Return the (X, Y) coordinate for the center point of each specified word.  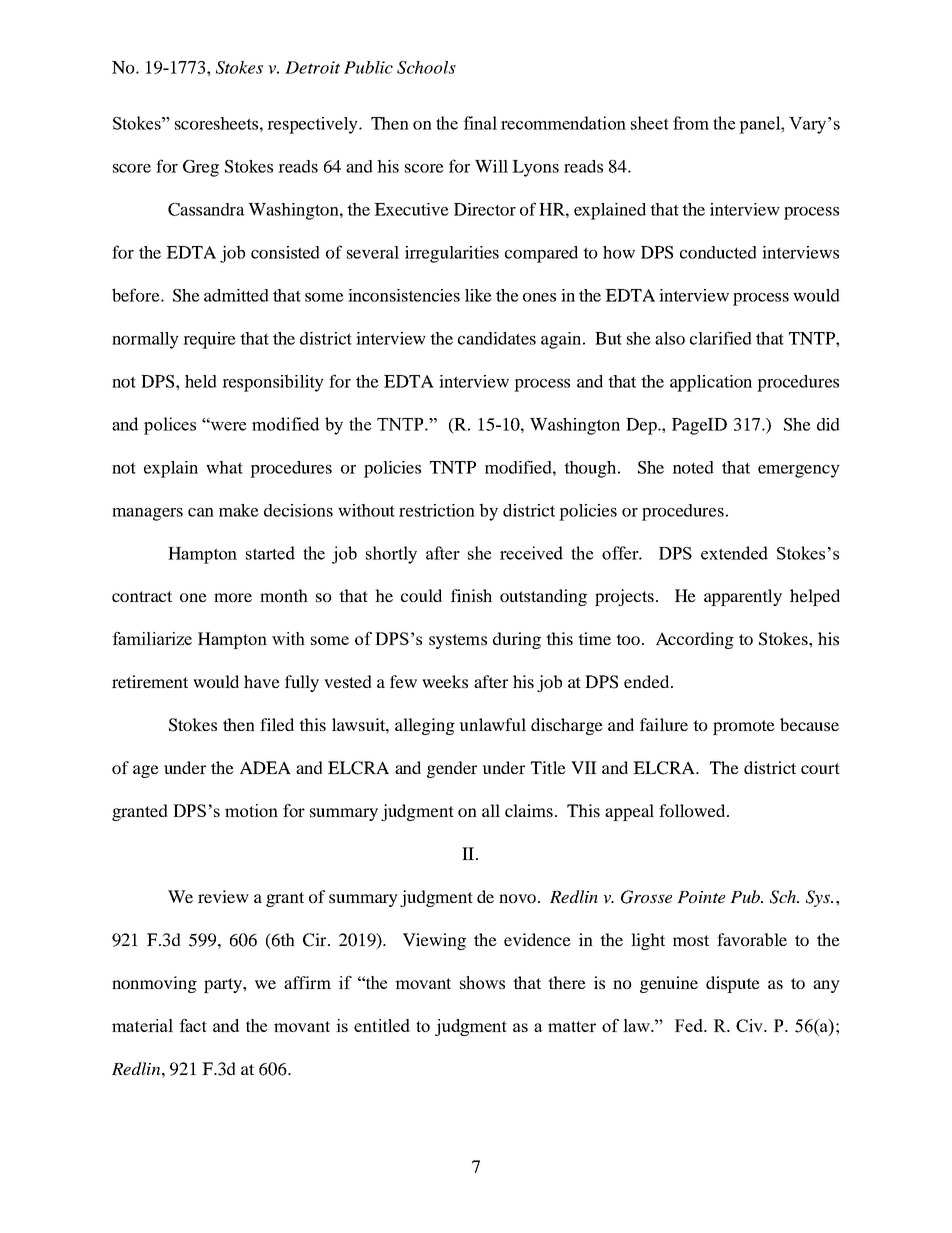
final (480, 123)
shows (482, 982)
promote (744, 727)
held (201, 381)
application (711, 383)
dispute (733, 984)
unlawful (492, 724)
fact (193, 1025)
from (691, 123)
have (262, 681)
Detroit (312, 67)
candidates (497, 338)
